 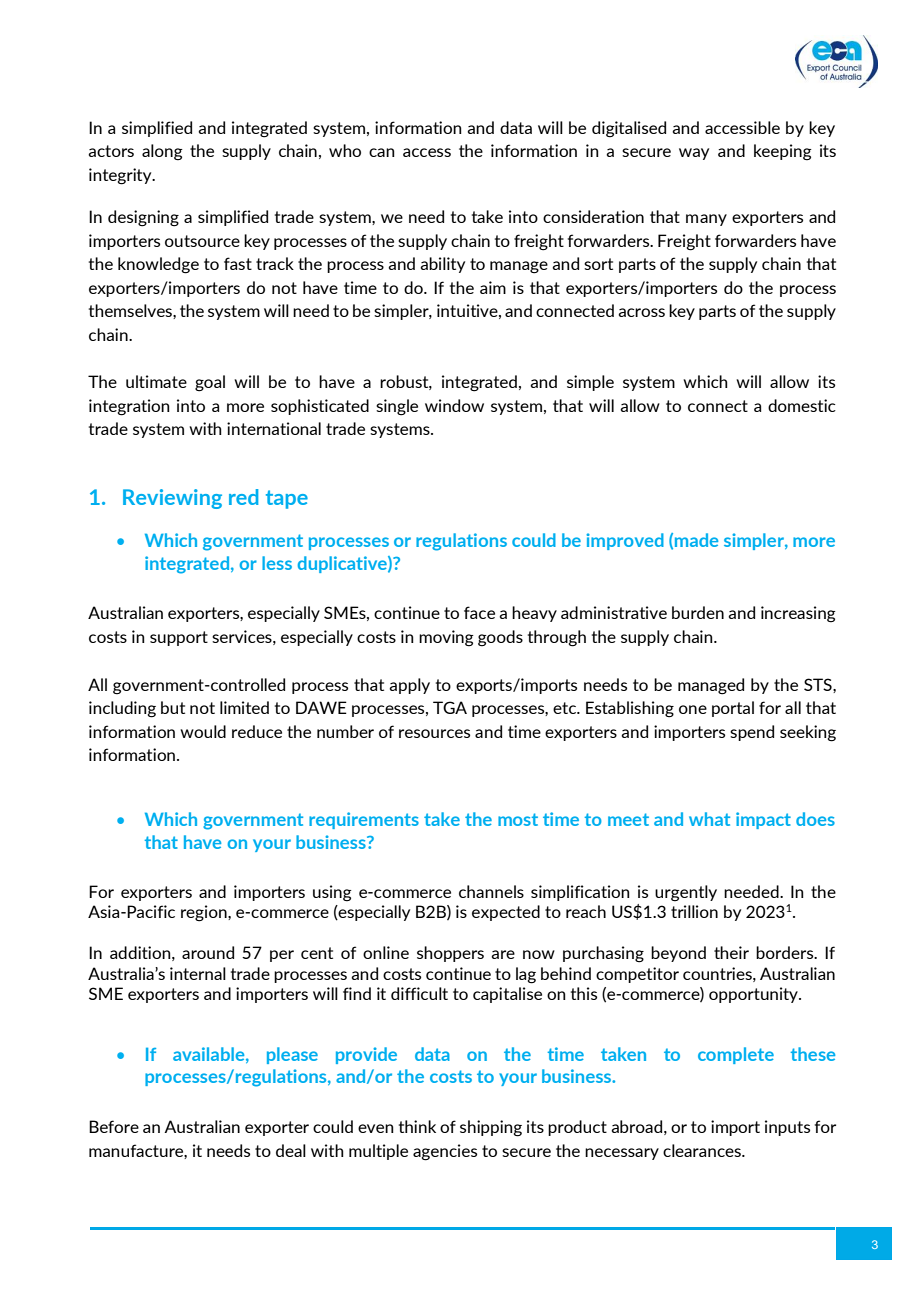 What do you see at coordinates (491, 1128) in the document?
I see `shipping` at bounding box center [491, 1128].
